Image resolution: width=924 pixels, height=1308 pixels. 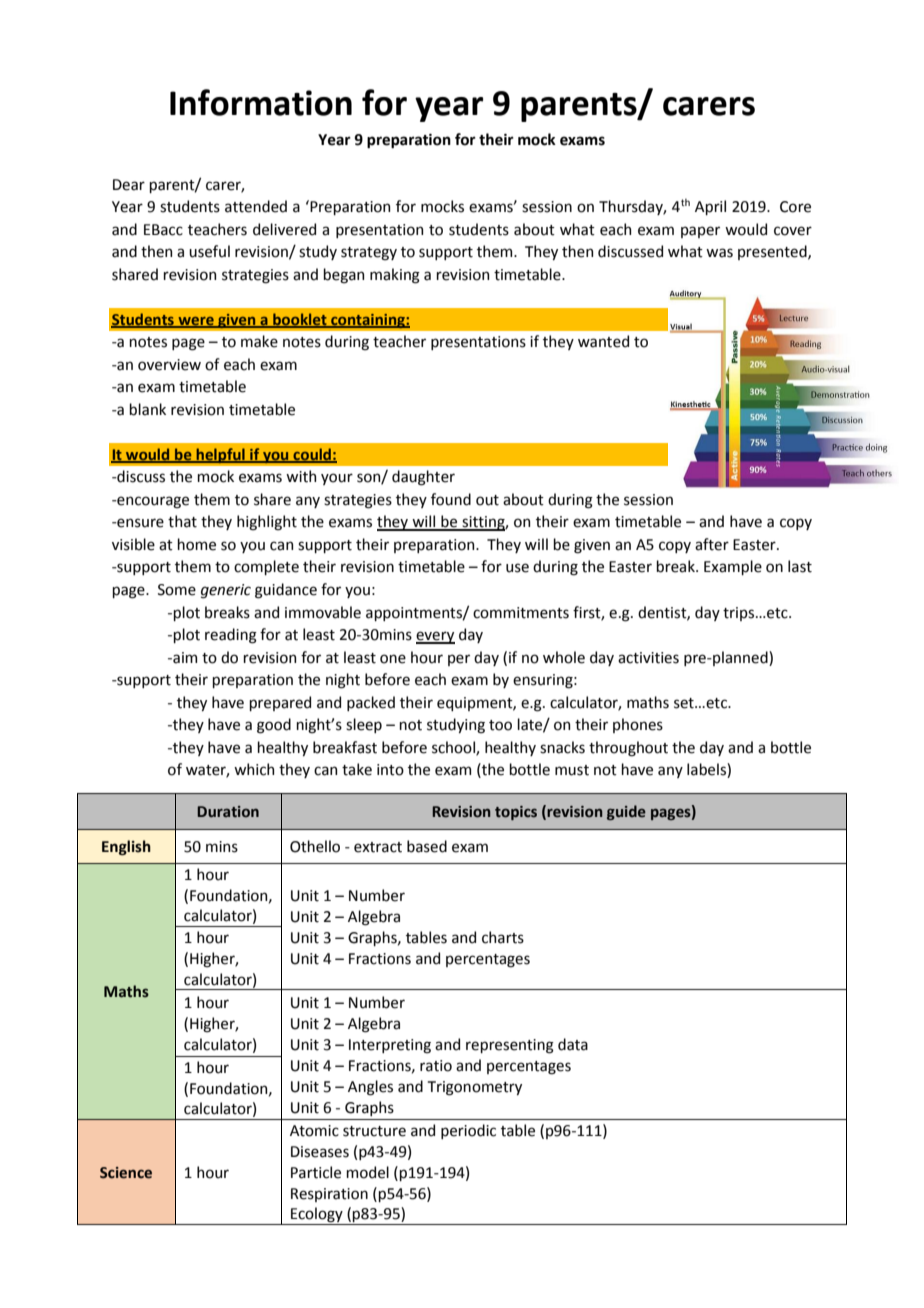 I want to click on every, so click(x=435, y=637).
